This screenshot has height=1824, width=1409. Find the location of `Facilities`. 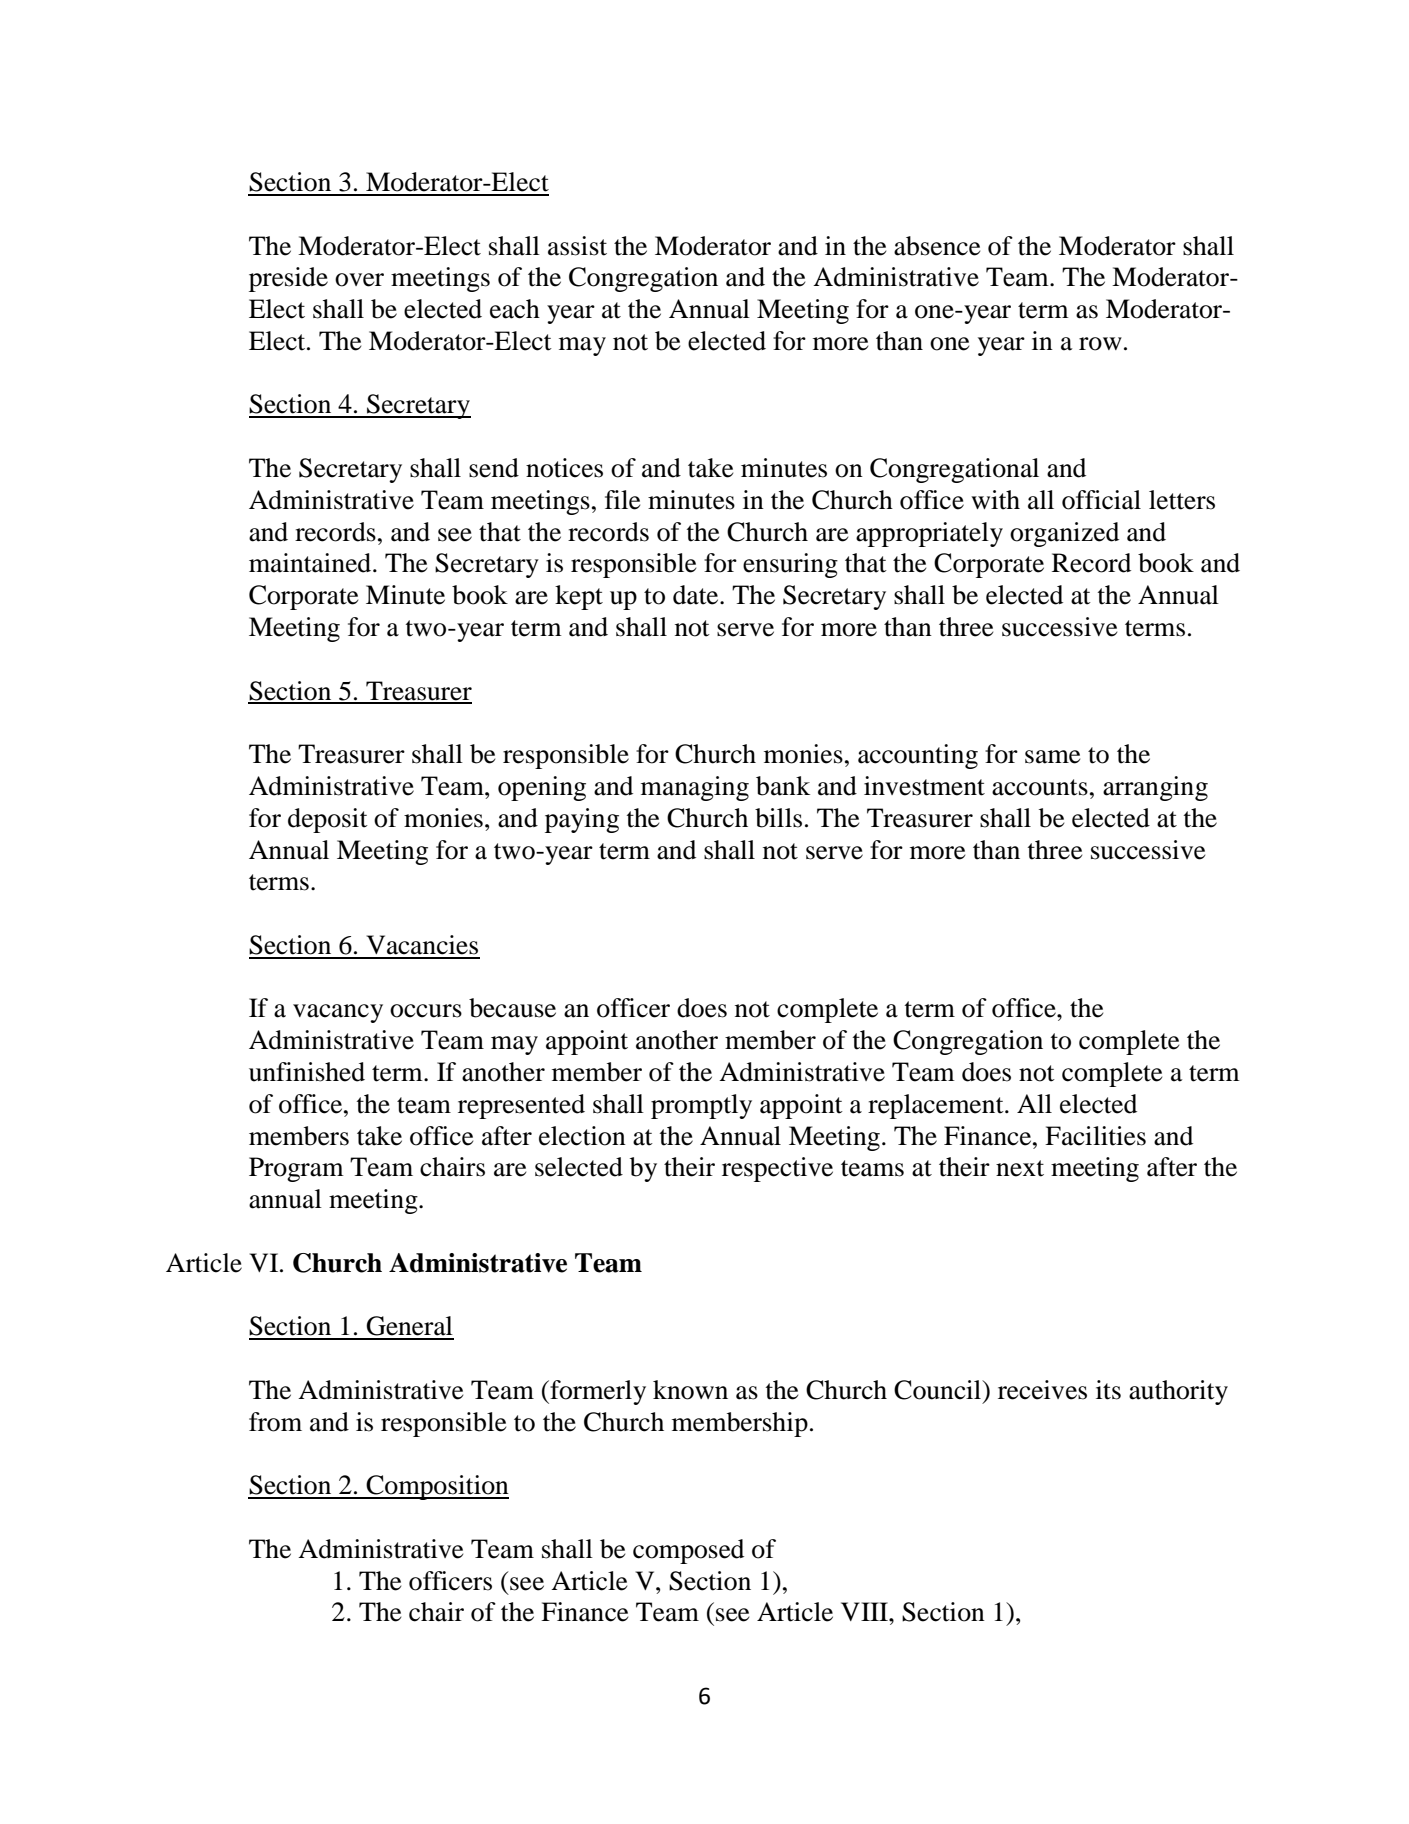

Facilities is located at coordinates (1095, 1136).
